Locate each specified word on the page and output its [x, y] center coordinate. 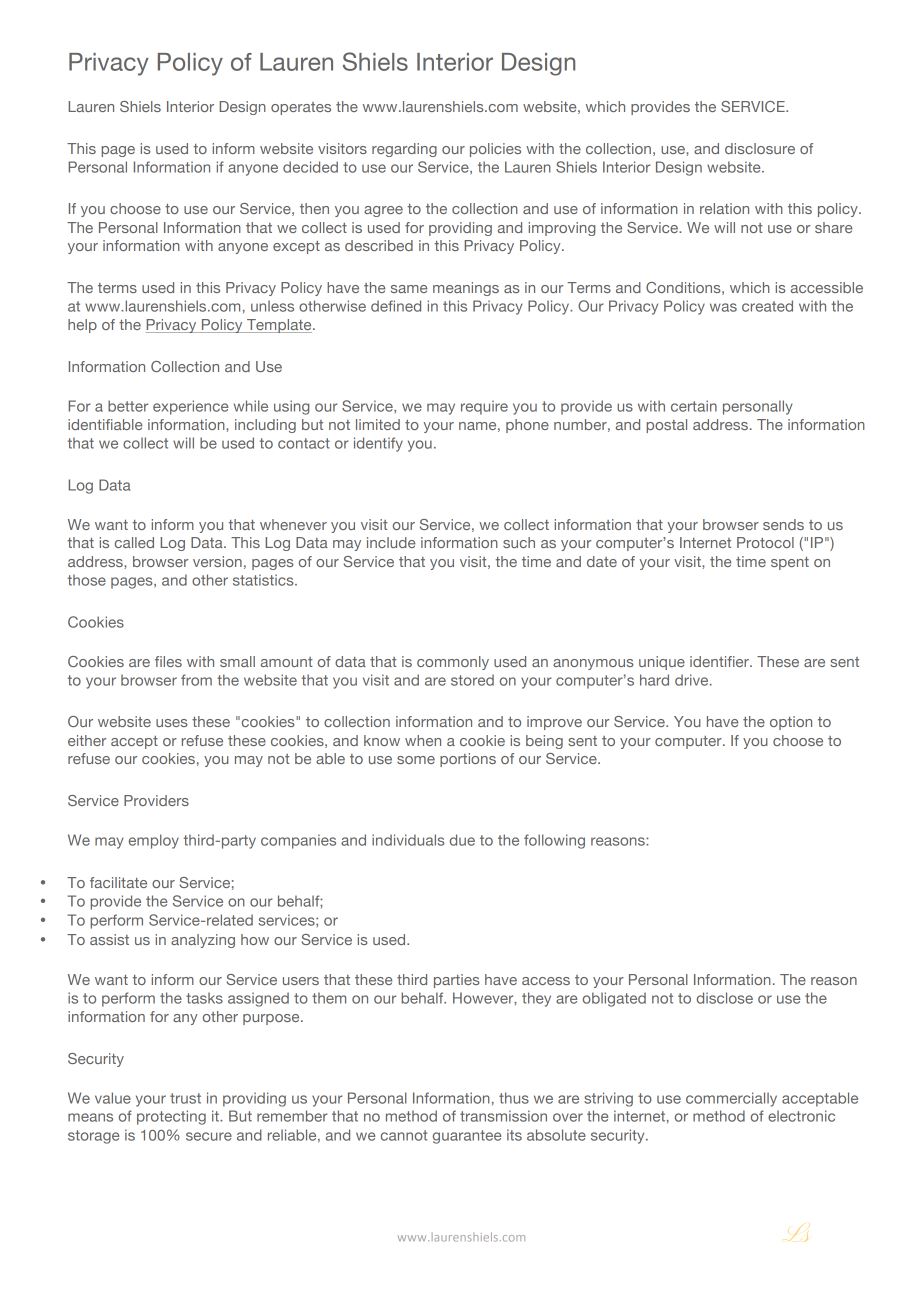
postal [666, 426]
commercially [731, 1099]
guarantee [467, 1137]
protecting [171, 1117]
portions [468, 760]
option [791, 723]
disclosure [760, 148]
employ [154, 841]
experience [190, 407]
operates [301, 108]
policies [495, 150]
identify [378, 444]
